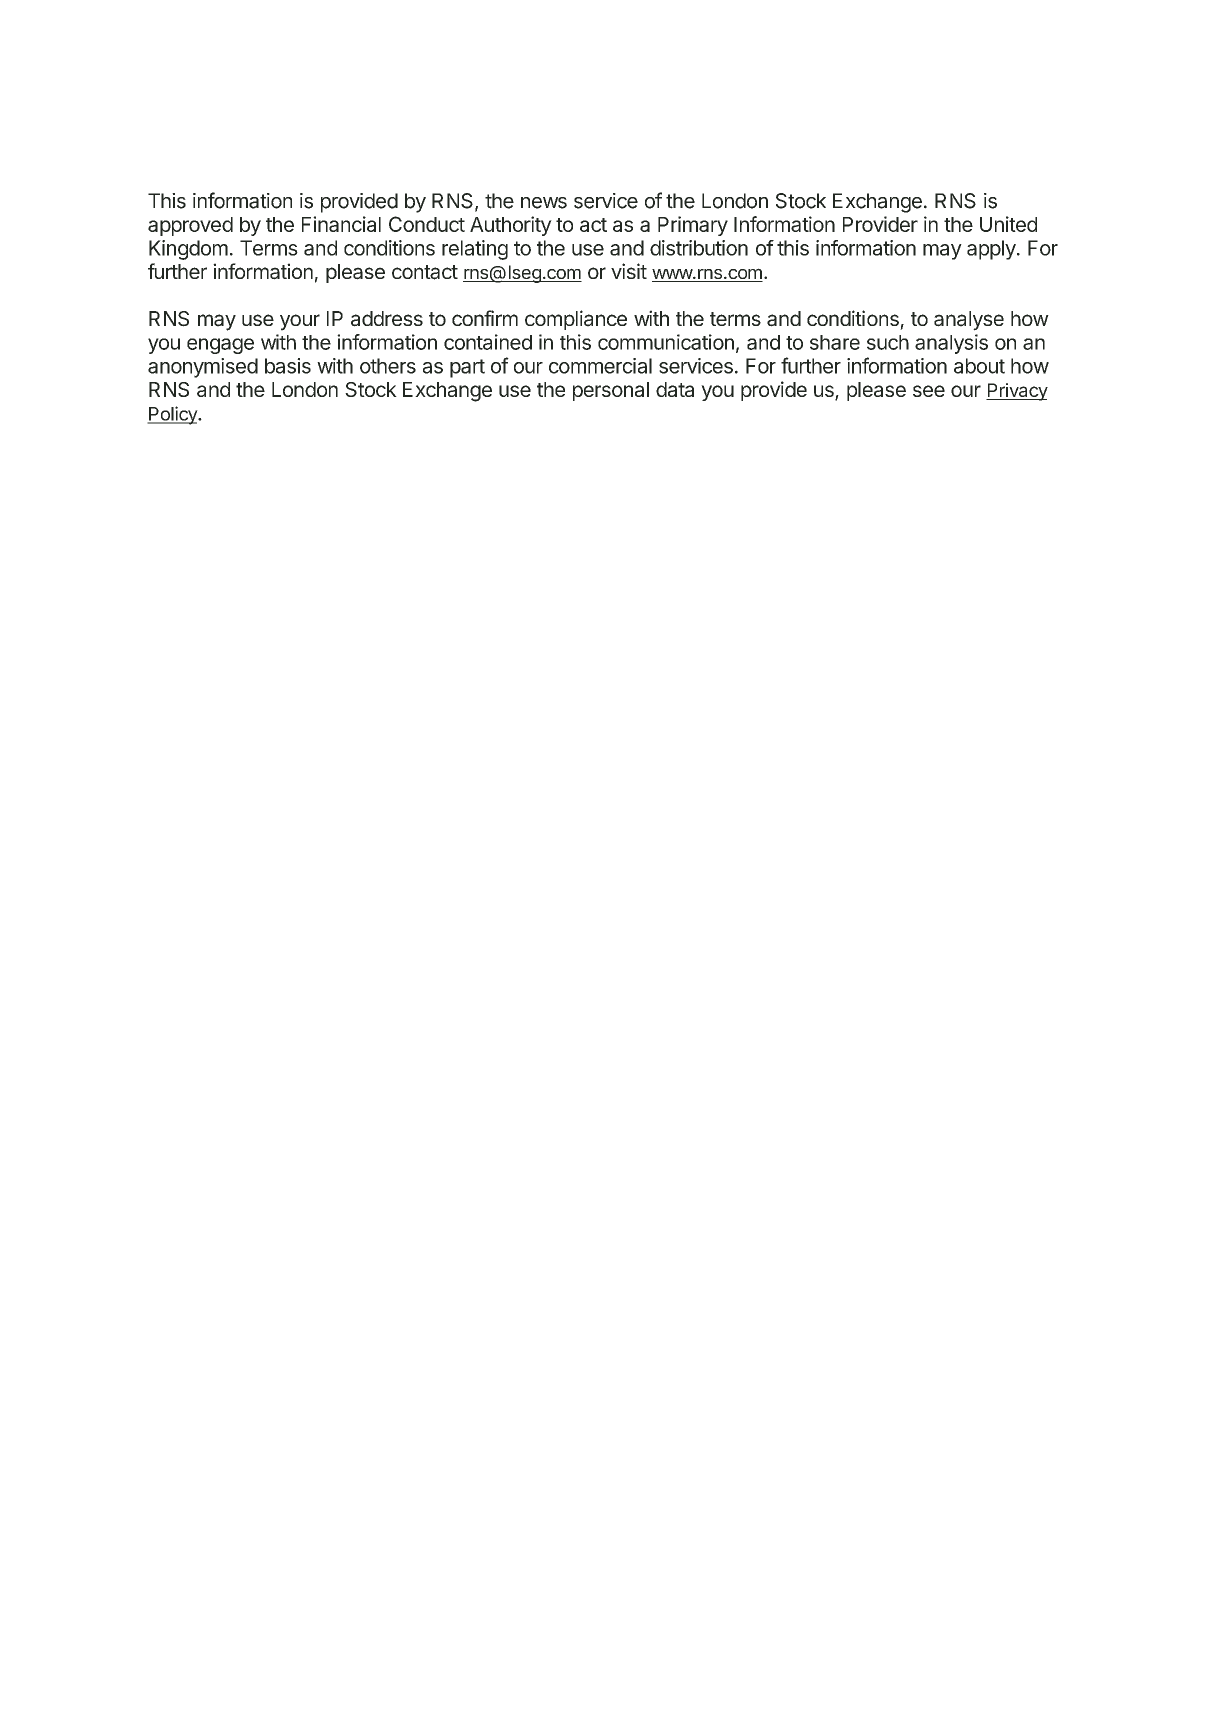 Image resolution: width=1220 pixels, height=1726 pixels. What do you see at coordinates (544, 203) in the document?
I see `news` at bounding box center [544, 203].
